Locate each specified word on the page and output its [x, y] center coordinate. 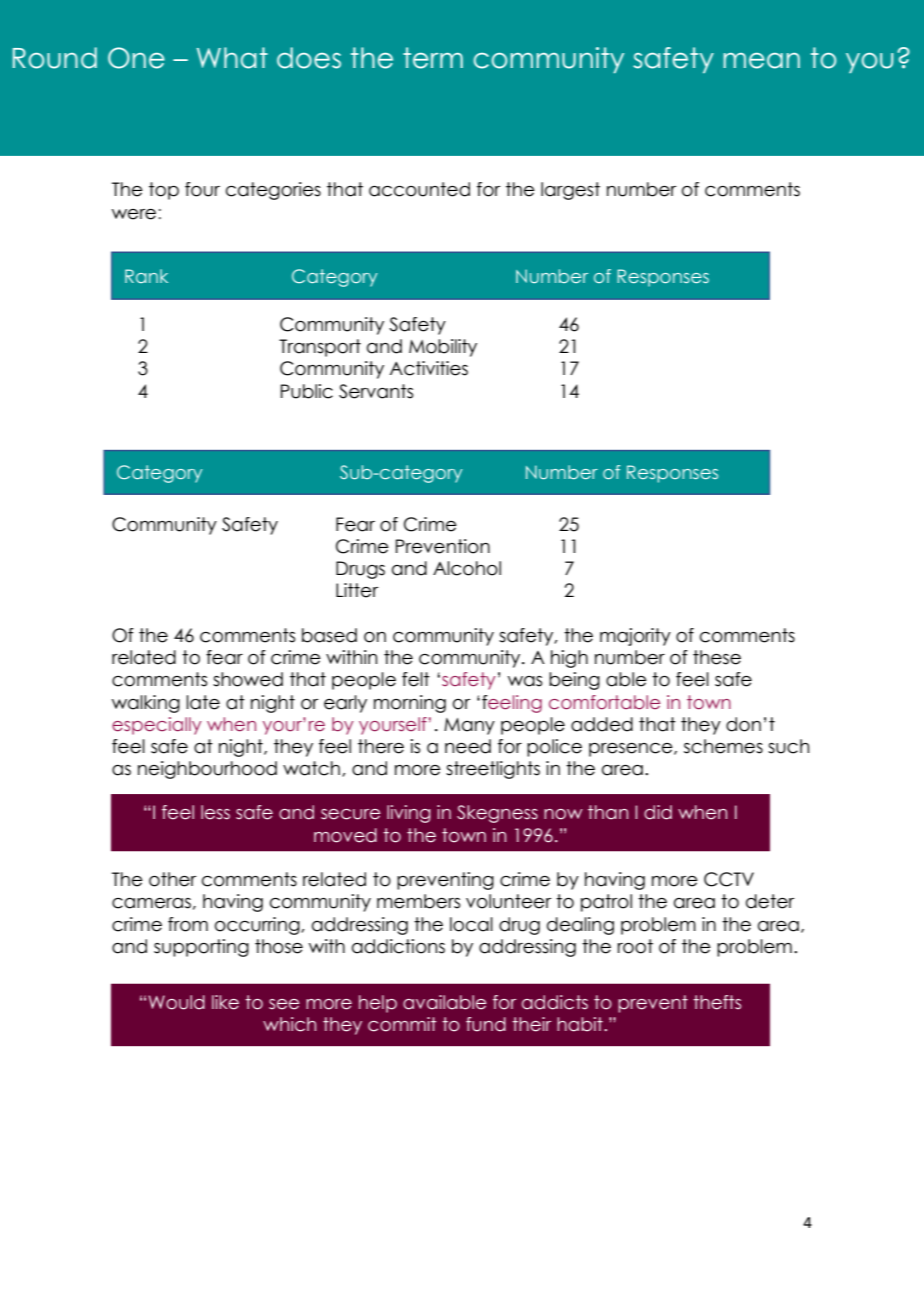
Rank [146, 276]
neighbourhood [207, 770]
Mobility [443, 348]
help [378, 1004]
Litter [357, 590]
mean [762, 61]
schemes [723, 746]
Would [176, 1002]
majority [635, 637]
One [136, 58]
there [381, 746]
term [433, 58]
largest [570, 191]
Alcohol [467, 568]
